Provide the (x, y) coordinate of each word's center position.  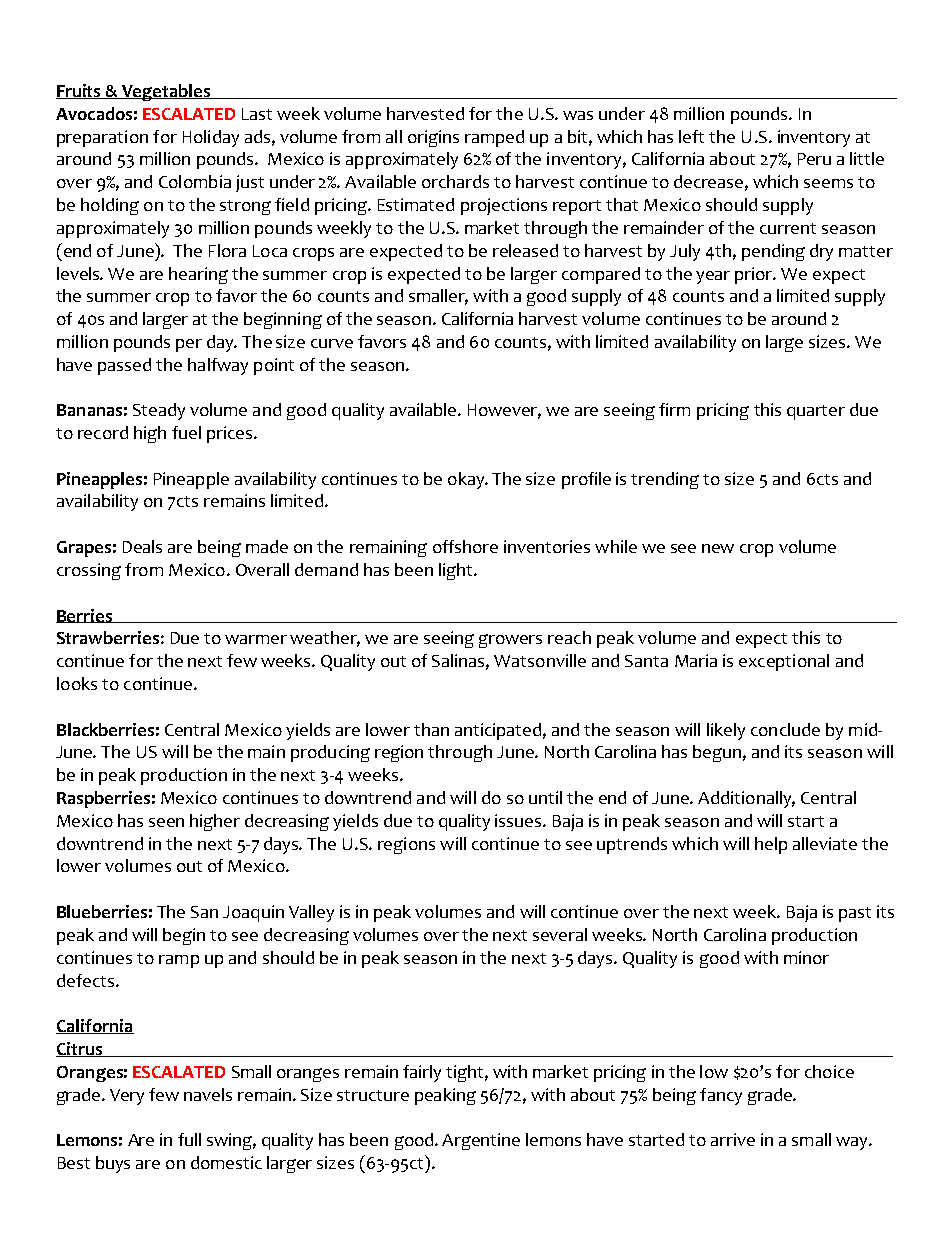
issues (519, 820)
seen (166, 822)
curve (332, 343)
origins (433, 138)
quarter (816, 412)
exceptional (784, 662)
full (189, 1139)
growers (510, 641)
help (771, 845)
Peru (814, 159)
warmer (256, 639)
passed (124, 366)
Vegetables (166, 92)
